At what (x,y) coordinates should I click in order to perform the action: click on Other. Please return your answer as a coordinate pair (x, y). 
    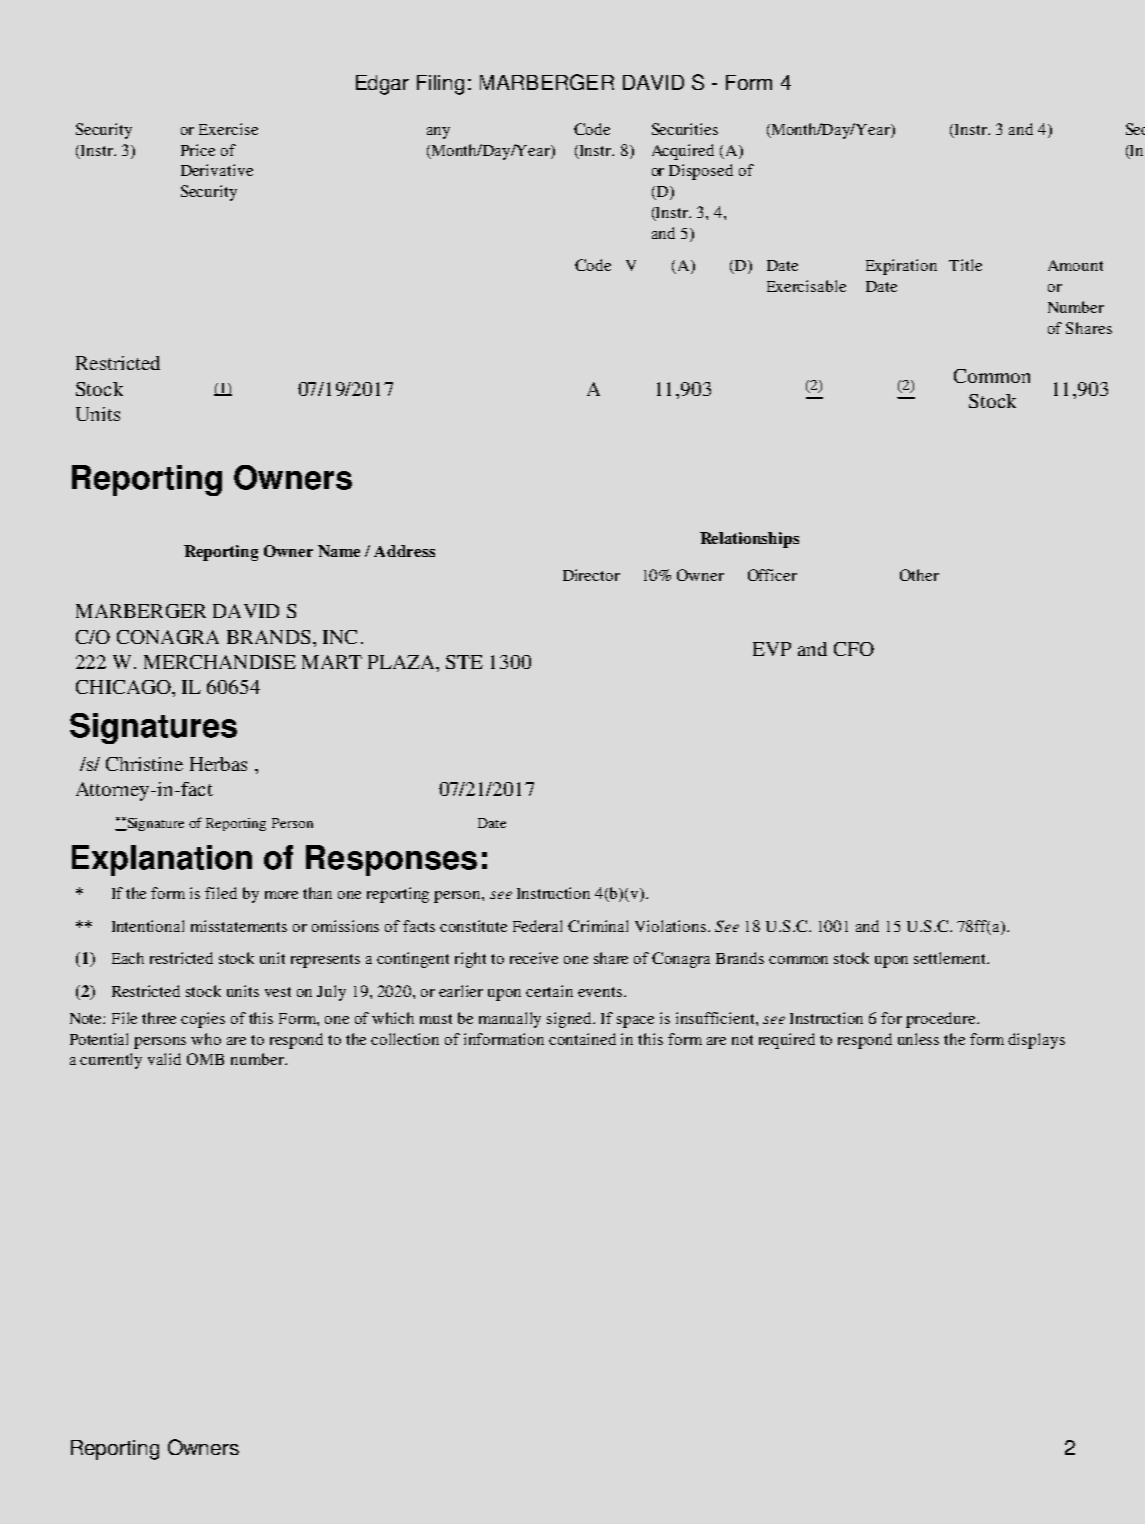
    Looking at the image, I should click on (919, 575).
